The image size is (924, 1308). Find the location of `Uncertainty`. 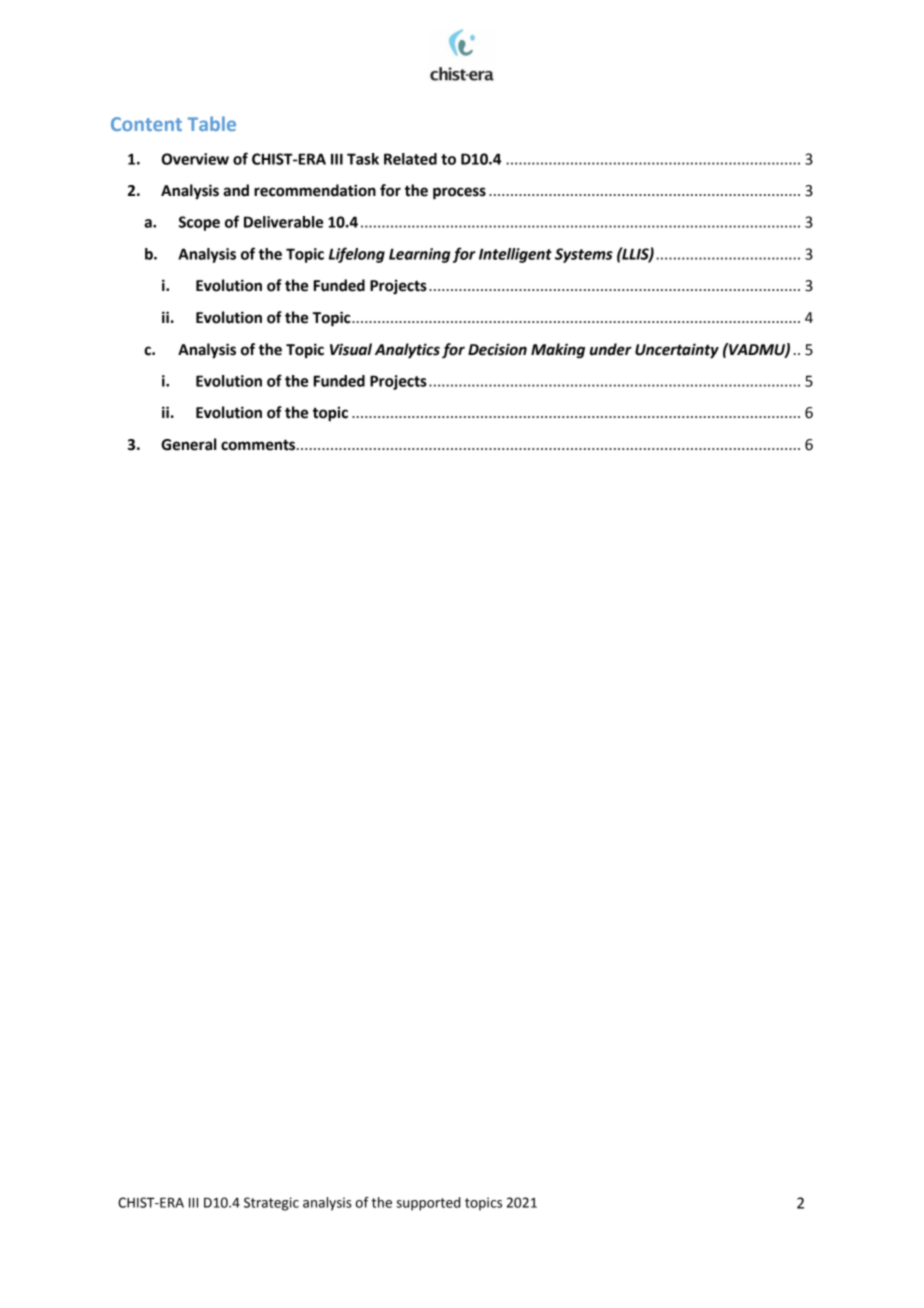

Uncertainty is located at coordinates (677, 351).
